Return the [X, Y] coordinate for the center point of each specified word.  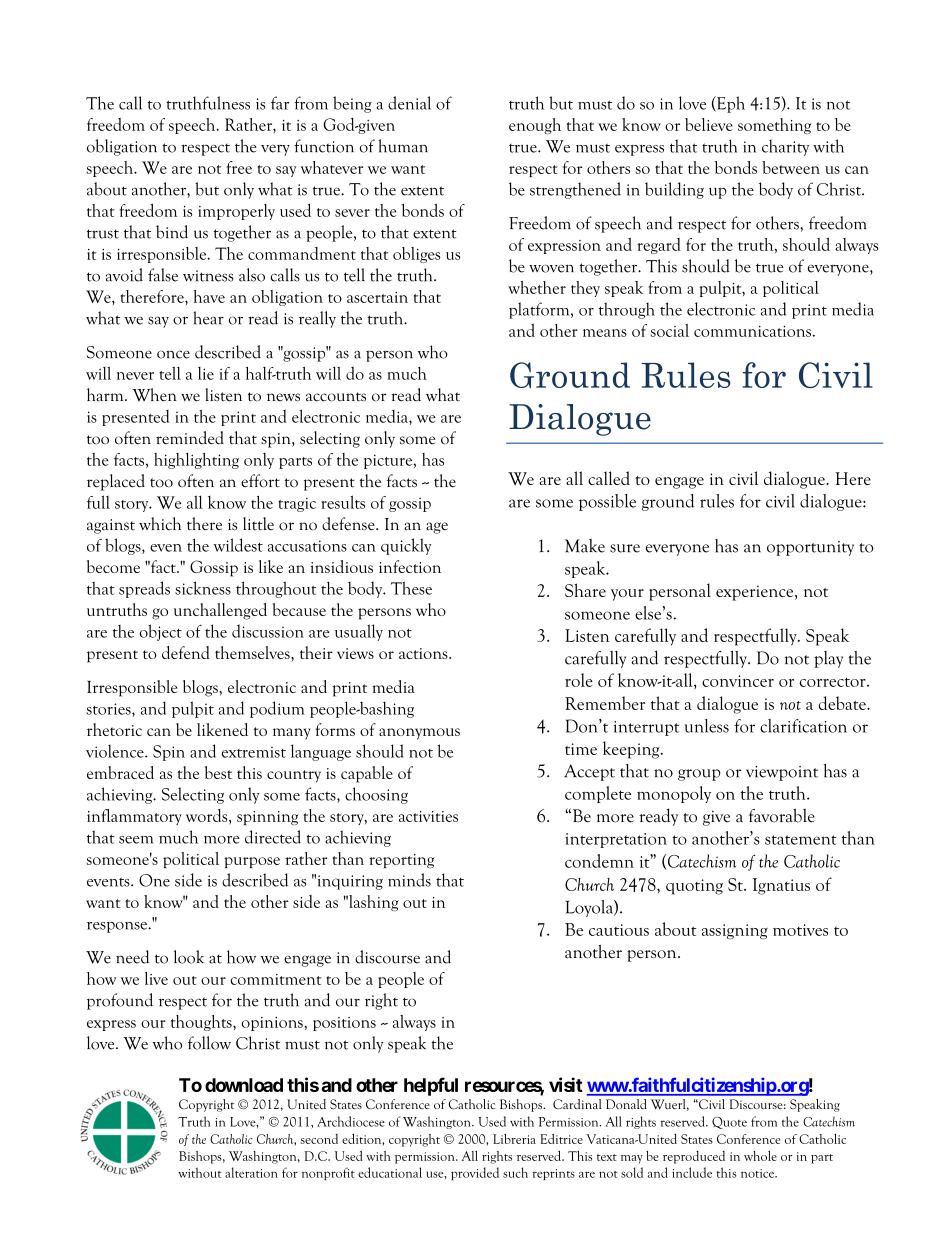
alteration [251, 1172]
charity [785, 147]
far [280, 103]
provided [475, 1173]
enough [535, 126]
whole [760, 1156]
